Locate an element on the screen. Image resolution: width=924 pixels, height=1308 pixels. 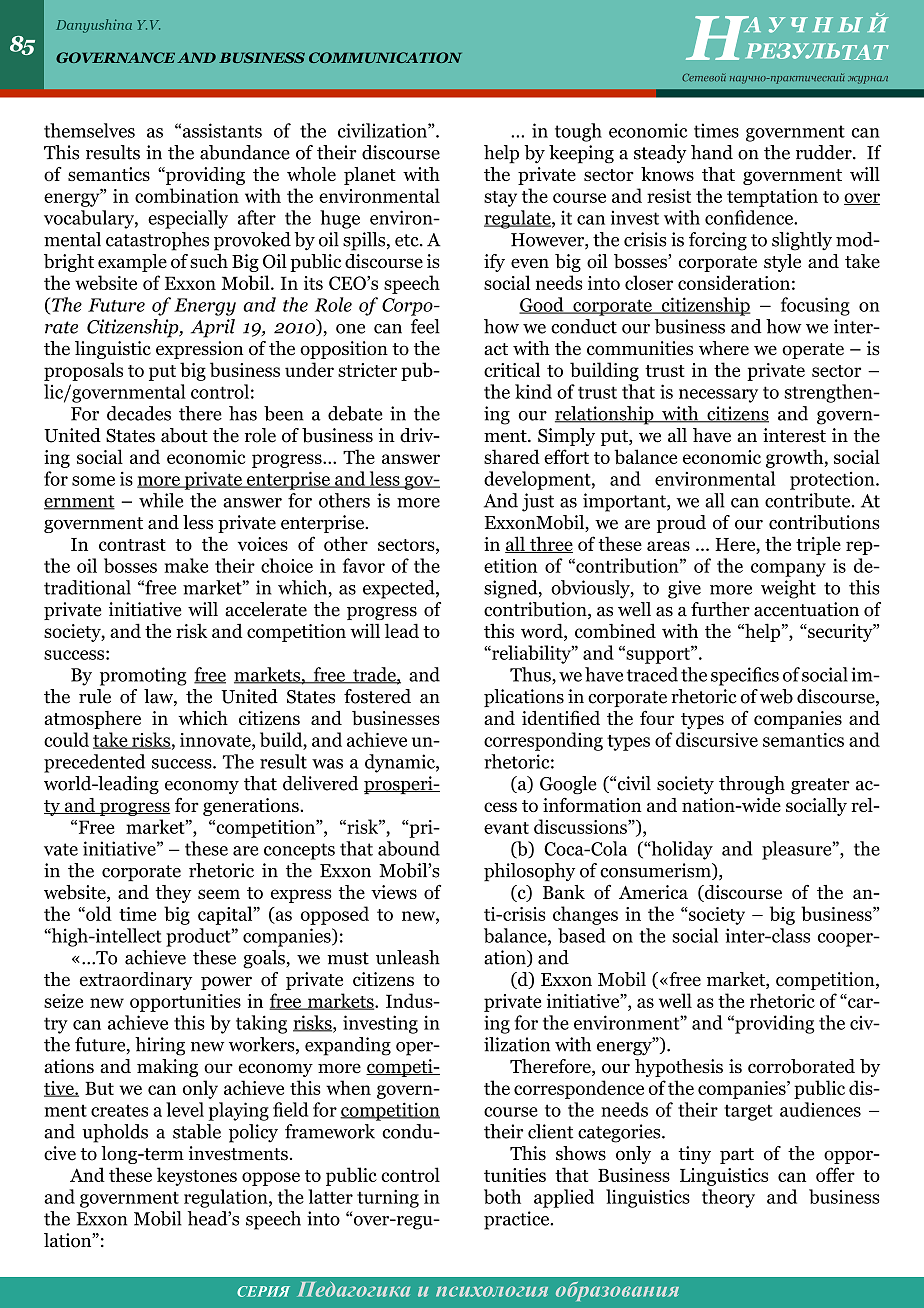
keystones is located at coordinates (197, 1176).
